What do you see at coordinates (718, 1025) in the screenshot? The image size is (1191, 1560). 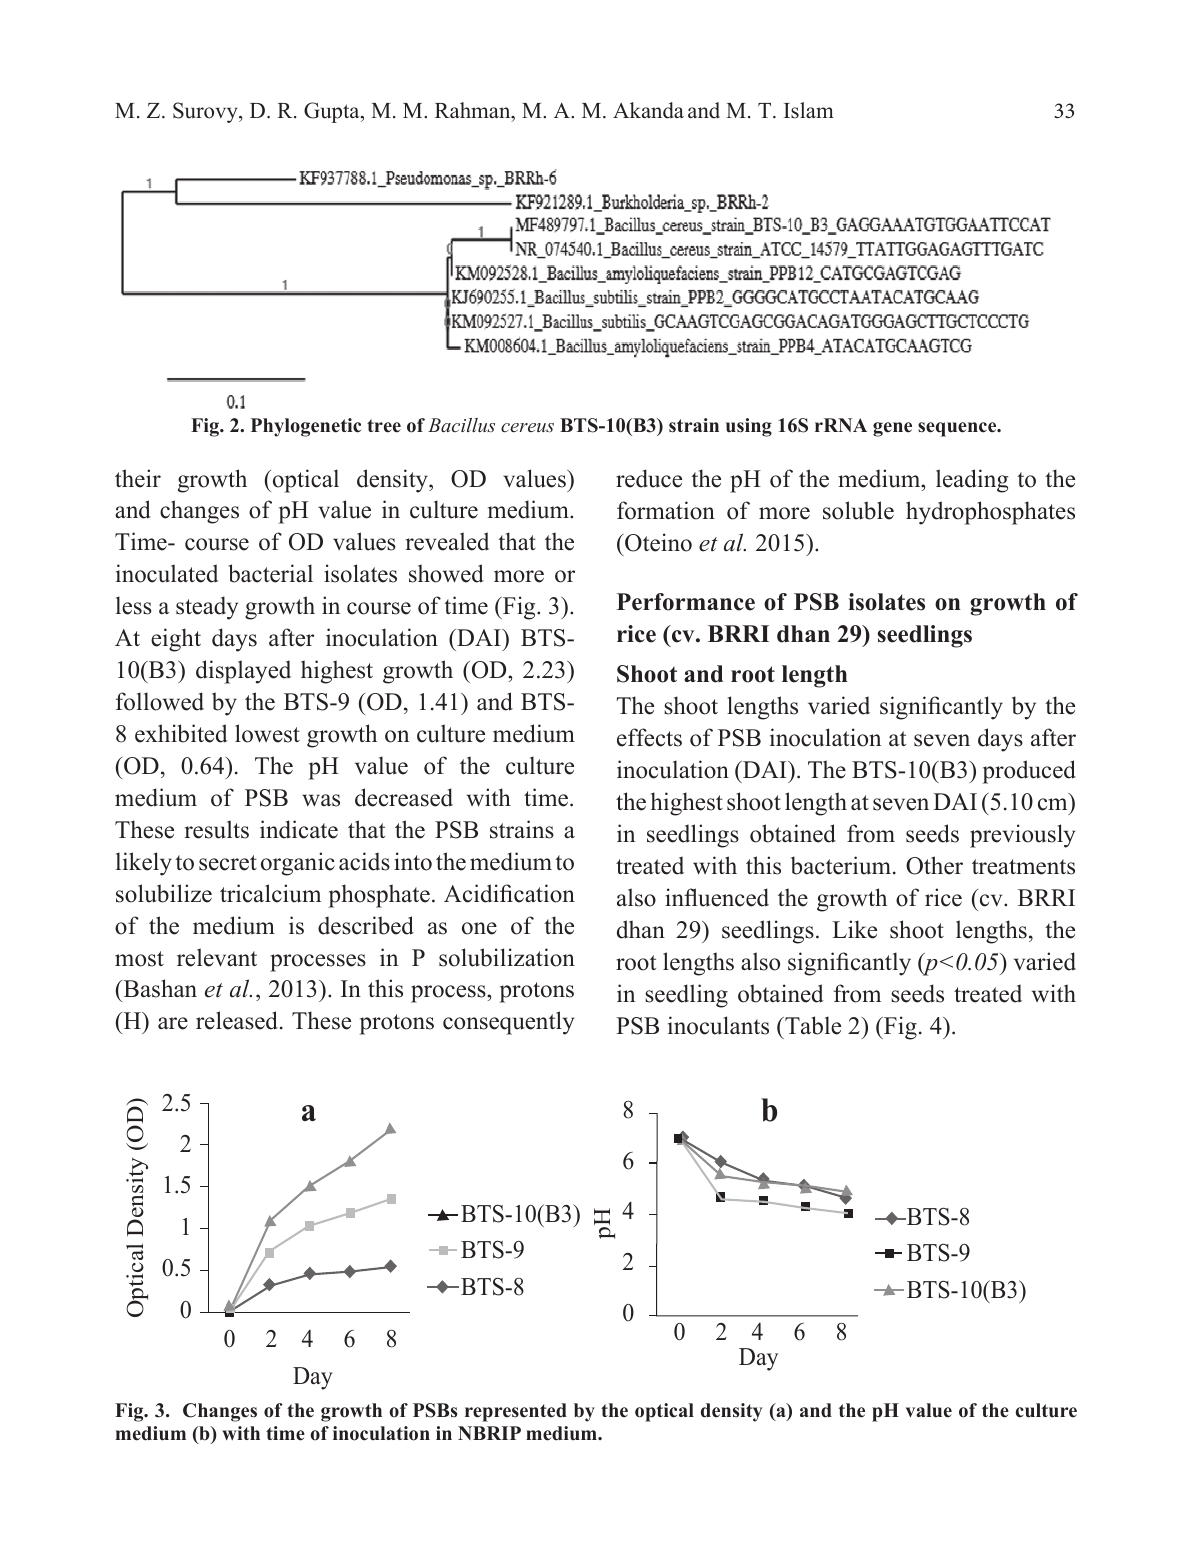 I see `inoculants` at bounding box center [718, 1025].
